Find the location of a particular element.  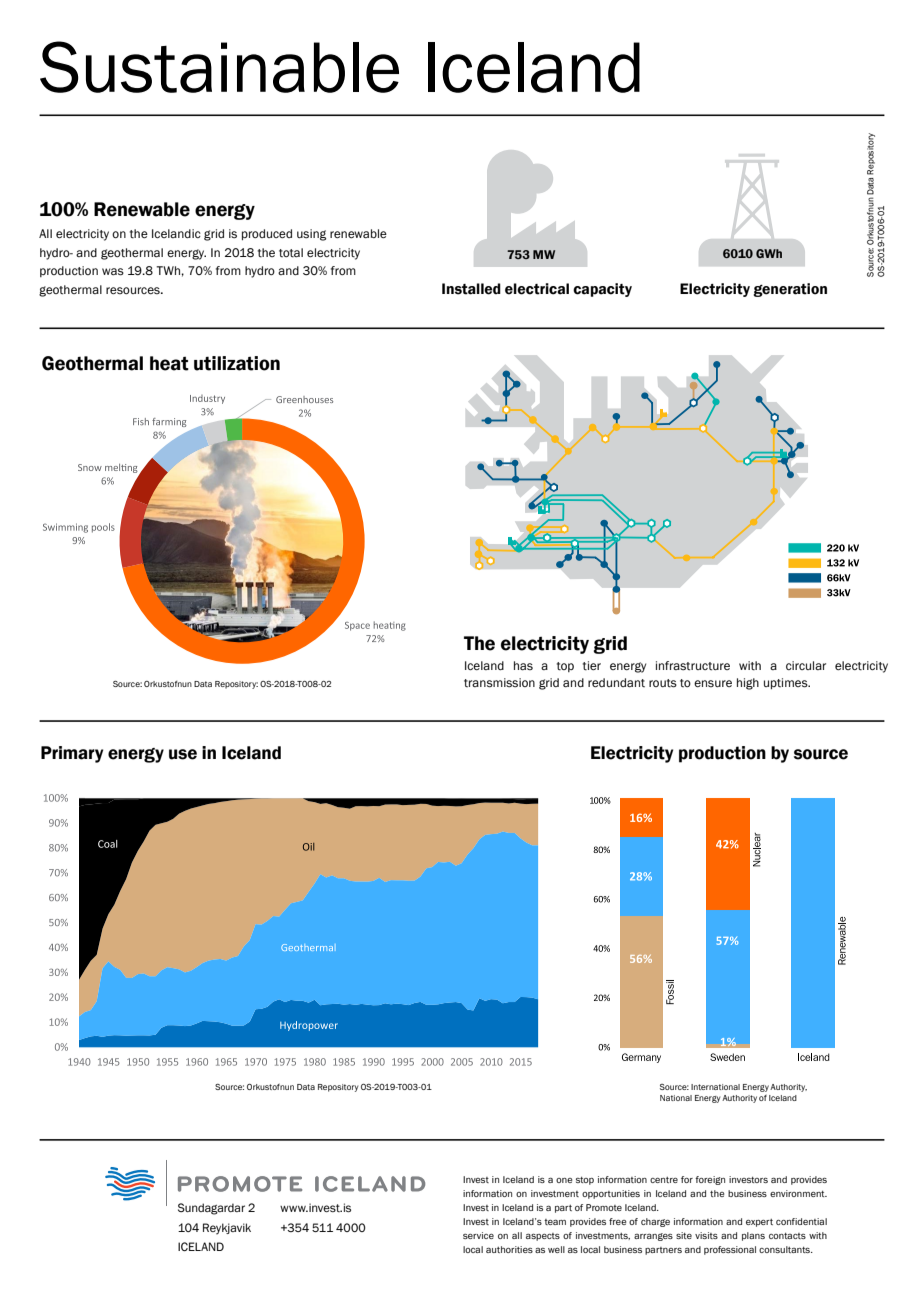

infrastructure is located at coordinates (693, 666).
